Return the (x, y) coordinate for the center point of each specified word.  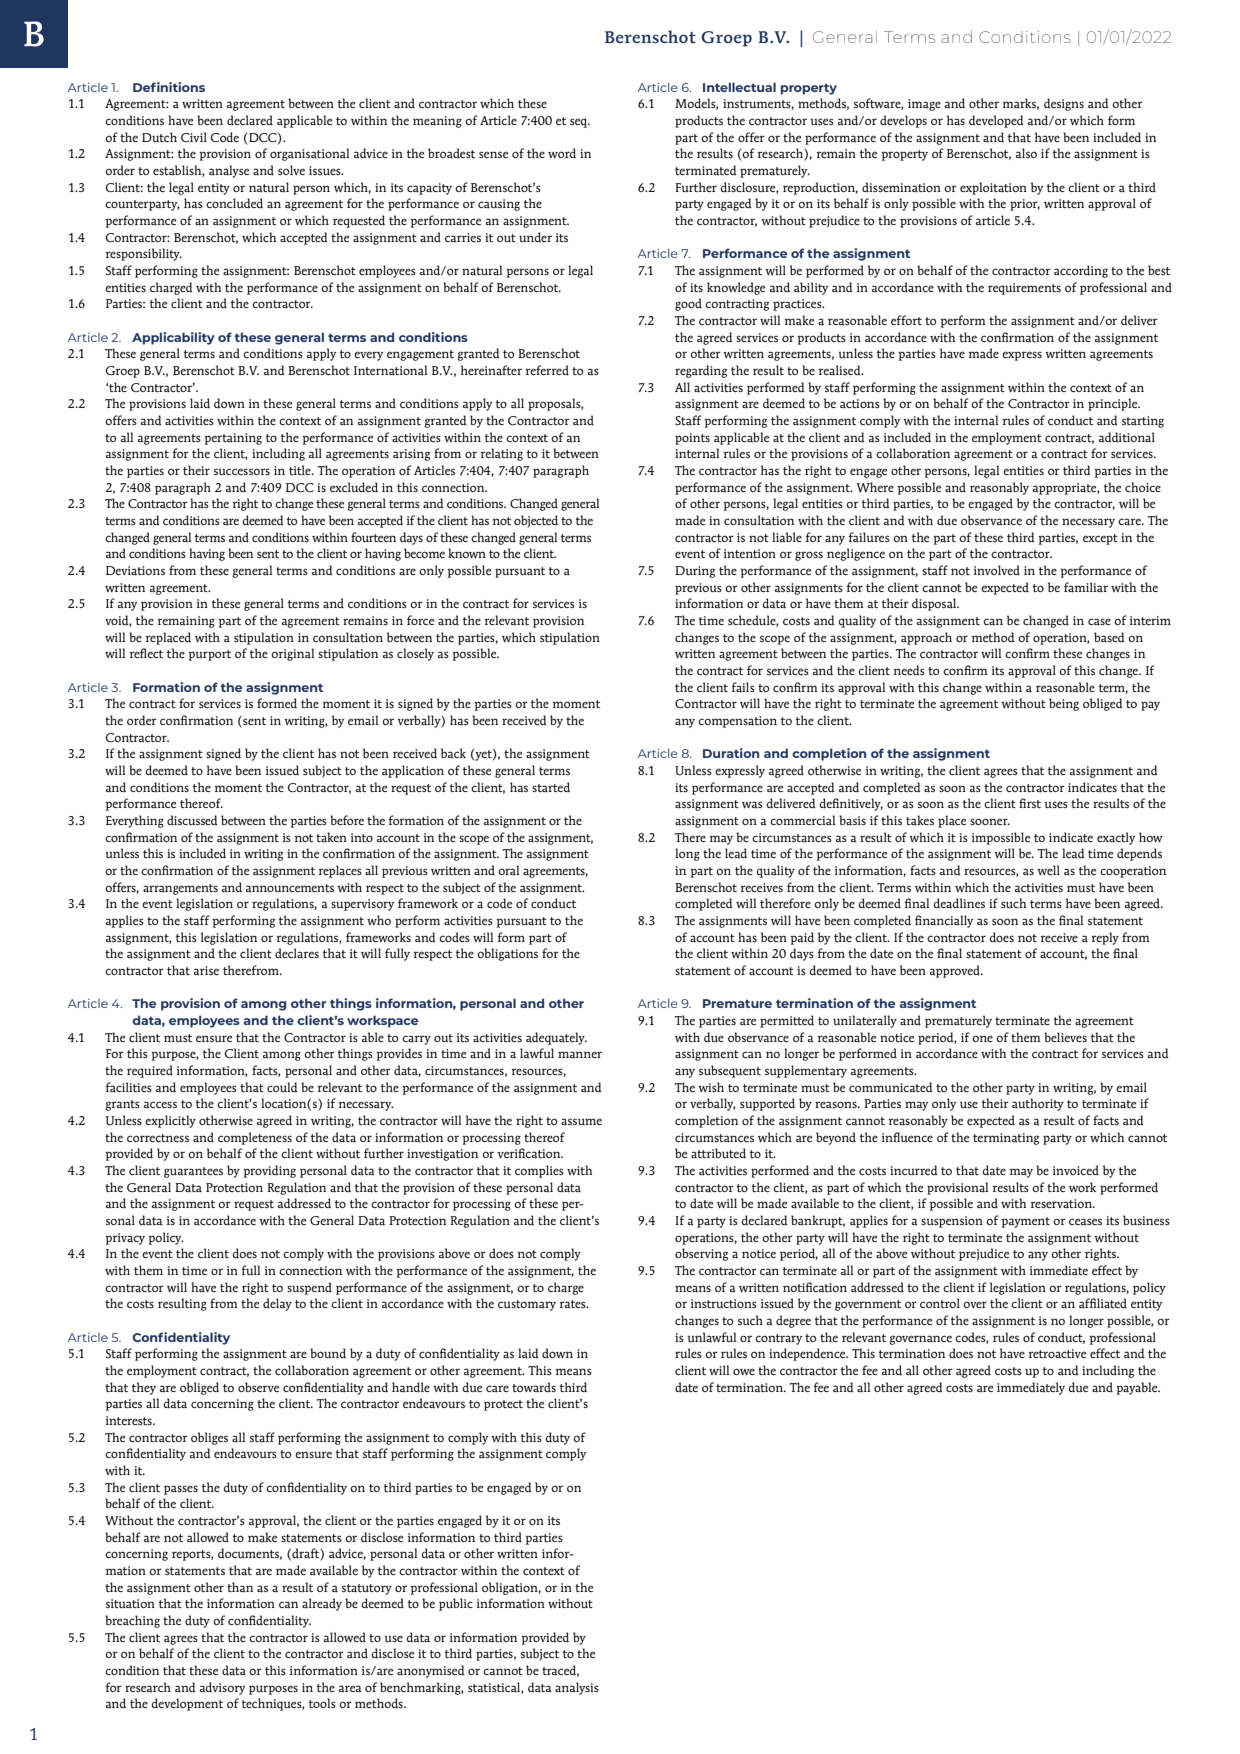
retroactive (1057, 1354)
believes (1065, 1037)
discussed (192, 820)
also (1026, 153)
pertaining (233, 439)
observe (258, 1387)
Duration (731, 753)
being (1064, 704)
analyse (229, 171)
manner (580, 1054)
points (692, 439)
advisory (222, 1688)
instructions (724, 1303)
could (282, 1087)
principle (1114, 404)
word (562, 153)
